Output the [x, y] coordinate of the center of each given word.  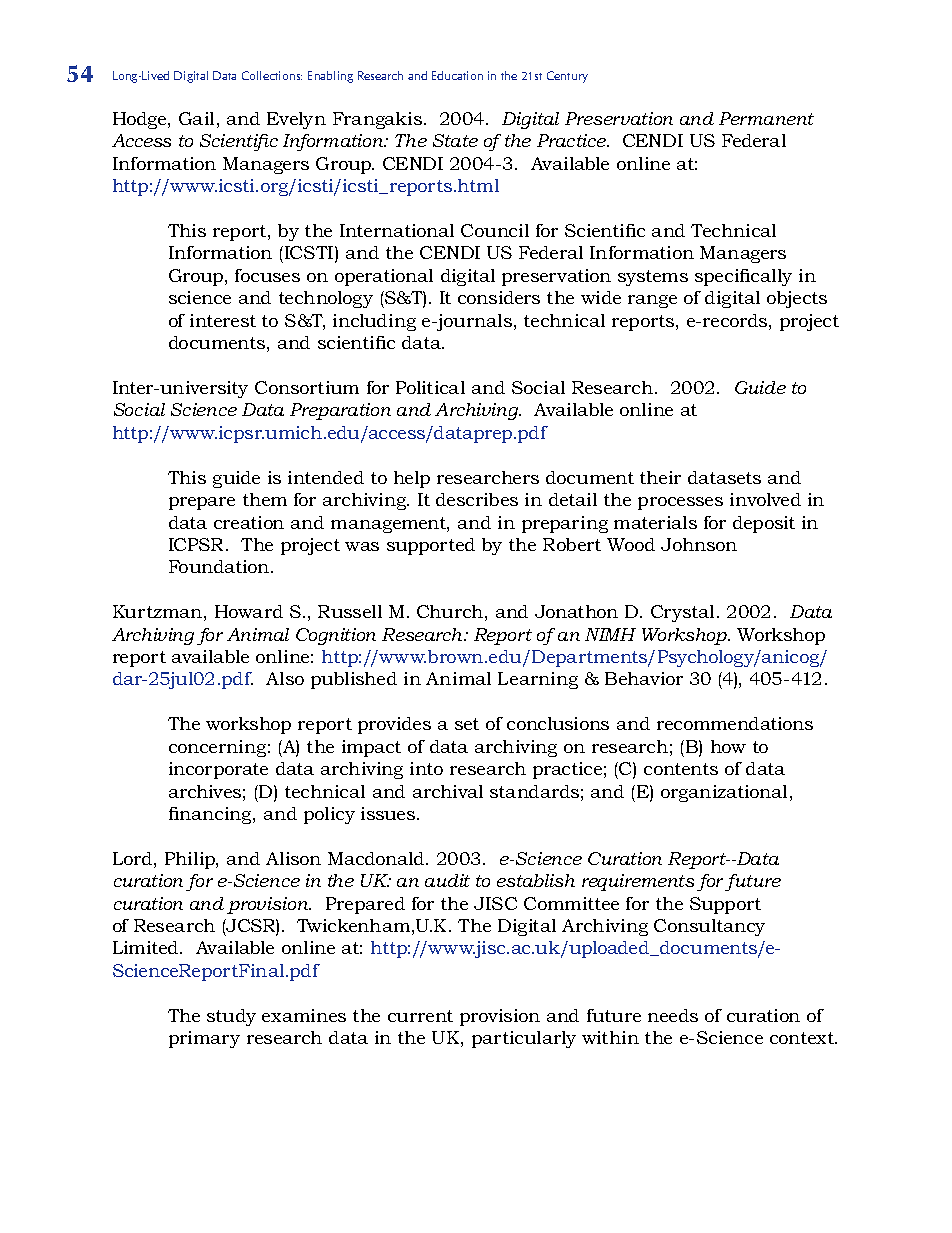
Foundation [220, 566]
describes [477, 499]
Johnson [699, 544]
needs [673, 1015]
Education [457, 75]
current [420, 1016]
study [231, 1017]
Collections [272, 75]
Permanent [766, 118]
